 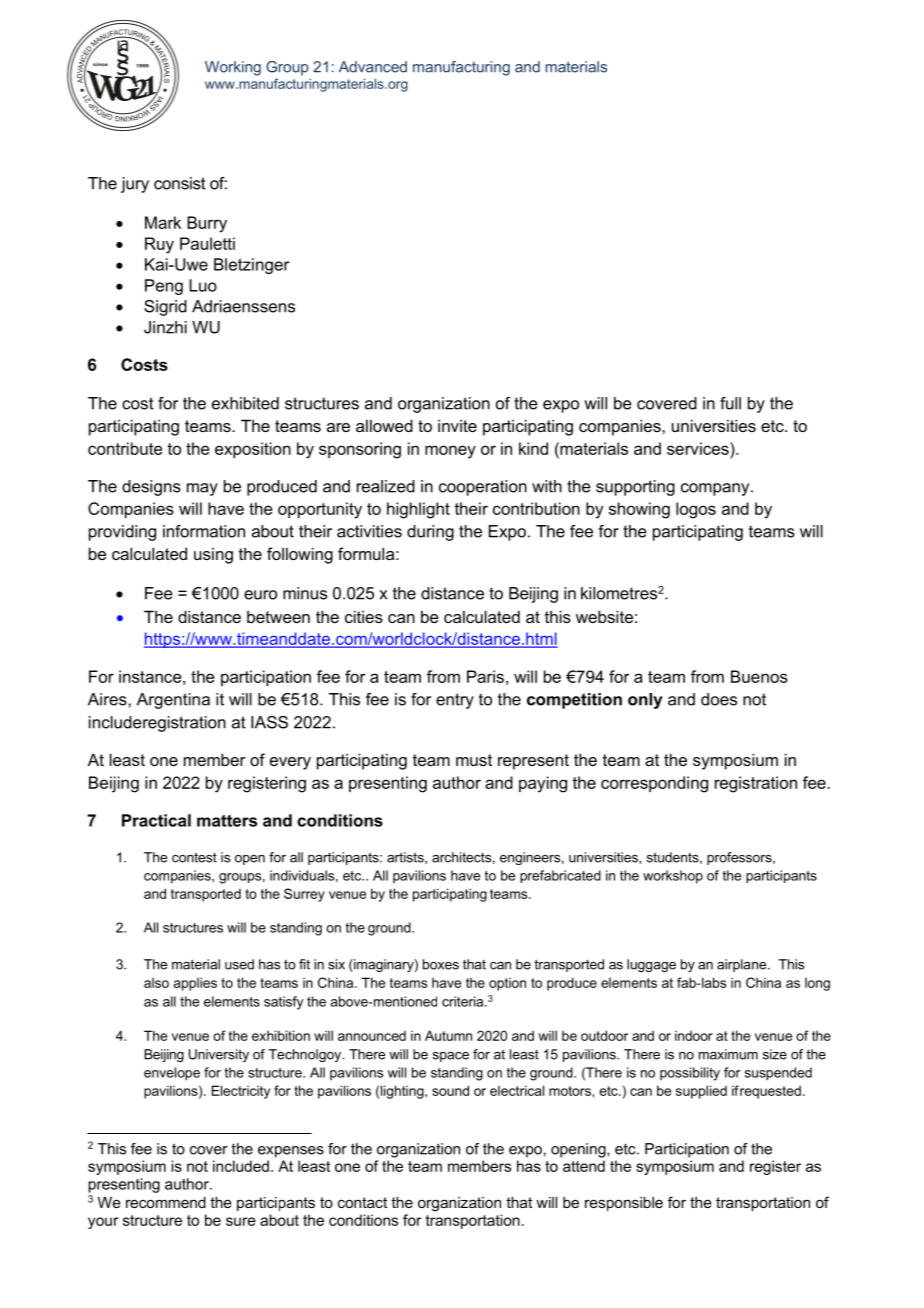 What do you see at coordinates (441, 964) in the page?
I see `boxes` at bounding box center [441, 964].
